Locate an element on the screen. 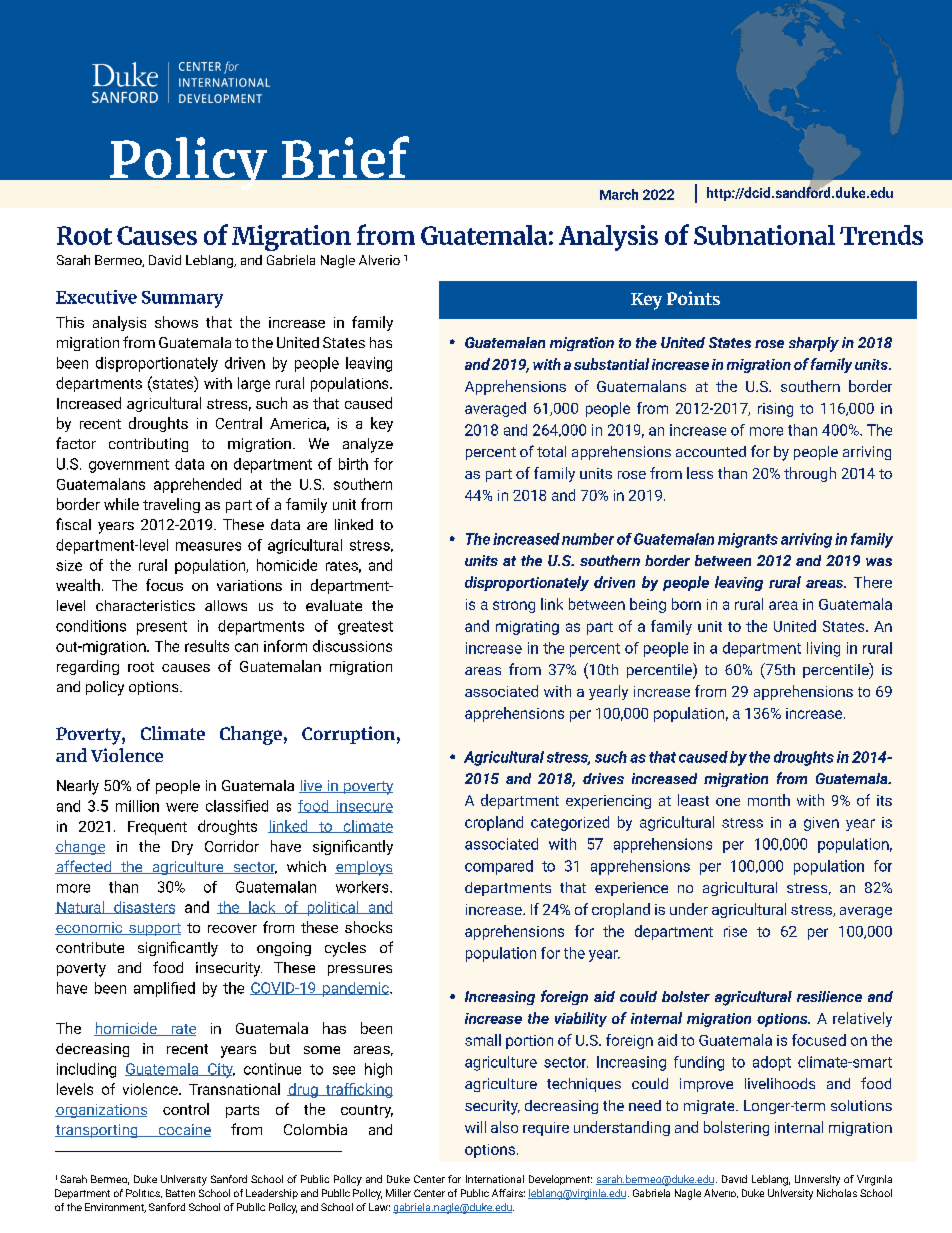 The image size is (952, 1233). migrants is located at coordinates (748, 540).
